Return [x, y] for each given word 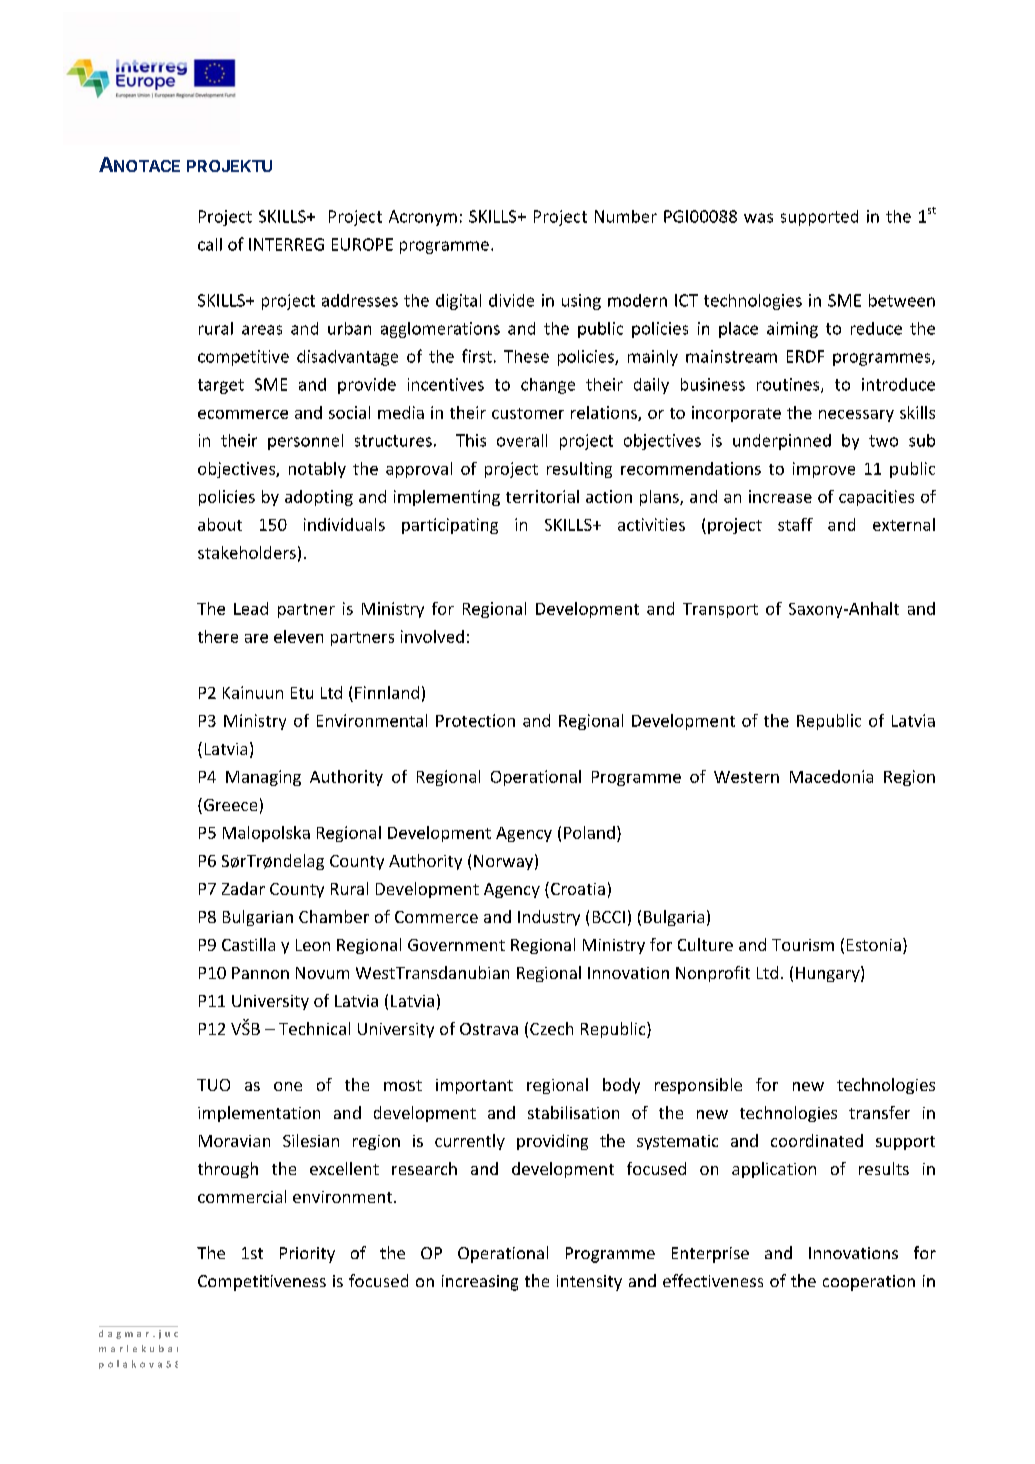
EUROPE [362, 244]
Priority [307, 1255]
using [581, 302]
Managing [263, 778]
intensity [589, 1283]
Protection [475, 720]
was [758, 218]
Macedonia [831, 776]
